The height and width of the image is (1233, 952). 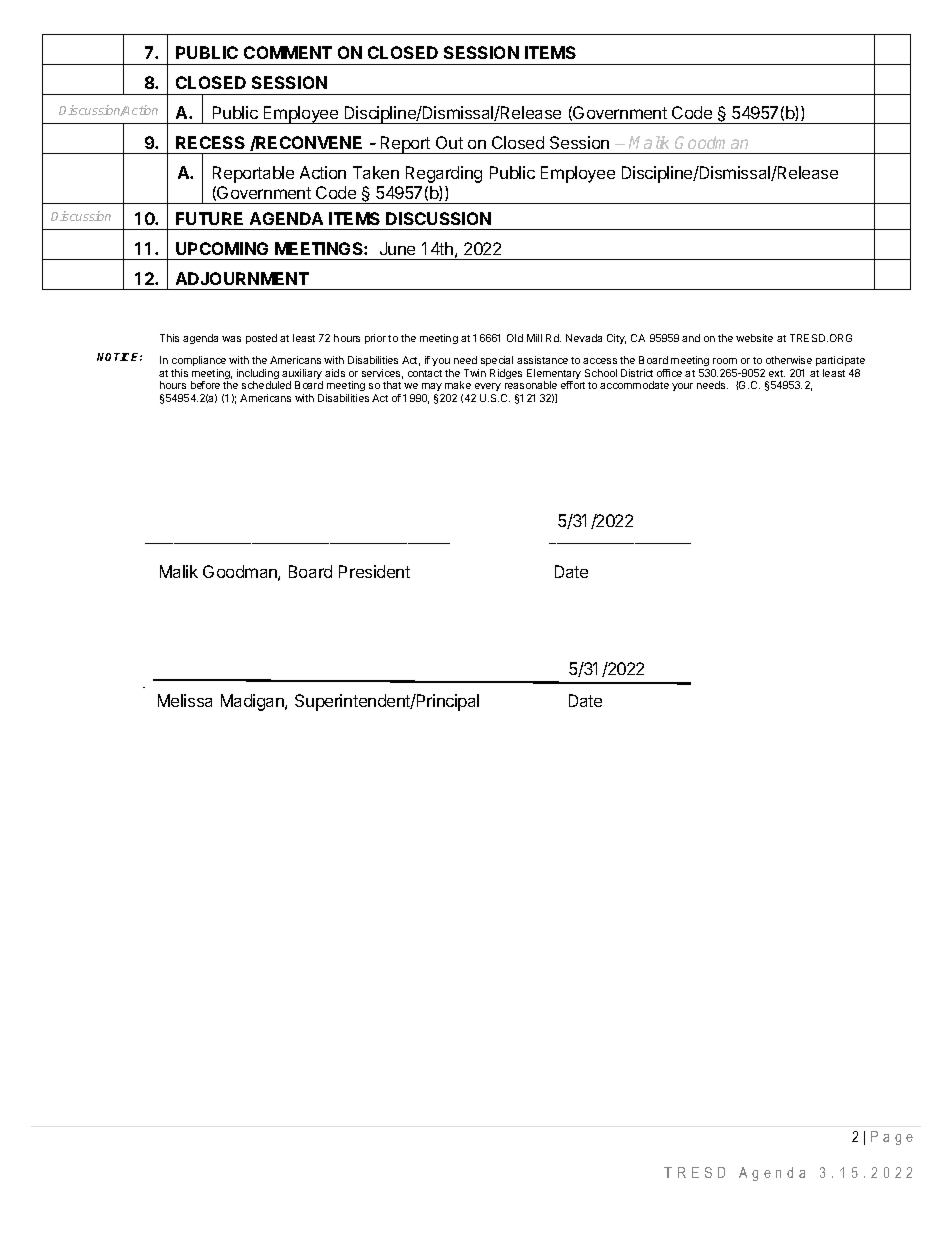 What do you see at coordinates (374, 571) in the image?
I see `President` at bounding box center [374, 571].
